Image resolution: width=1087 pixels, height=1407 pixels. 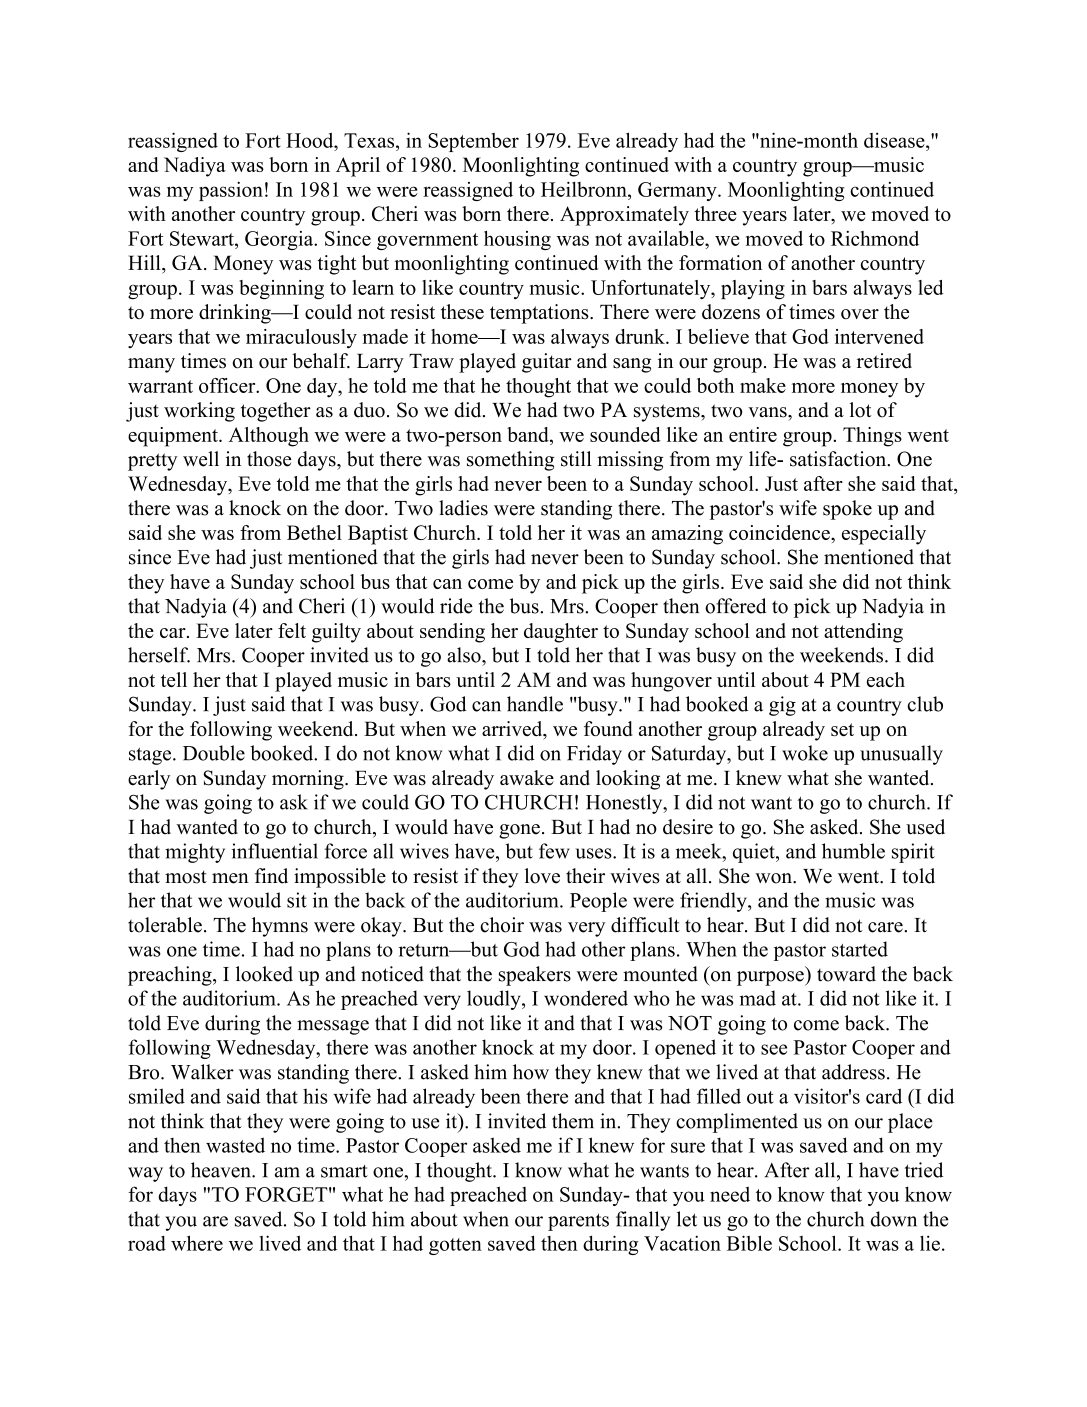 I want to click on handle, so click(x=535, y=704).
